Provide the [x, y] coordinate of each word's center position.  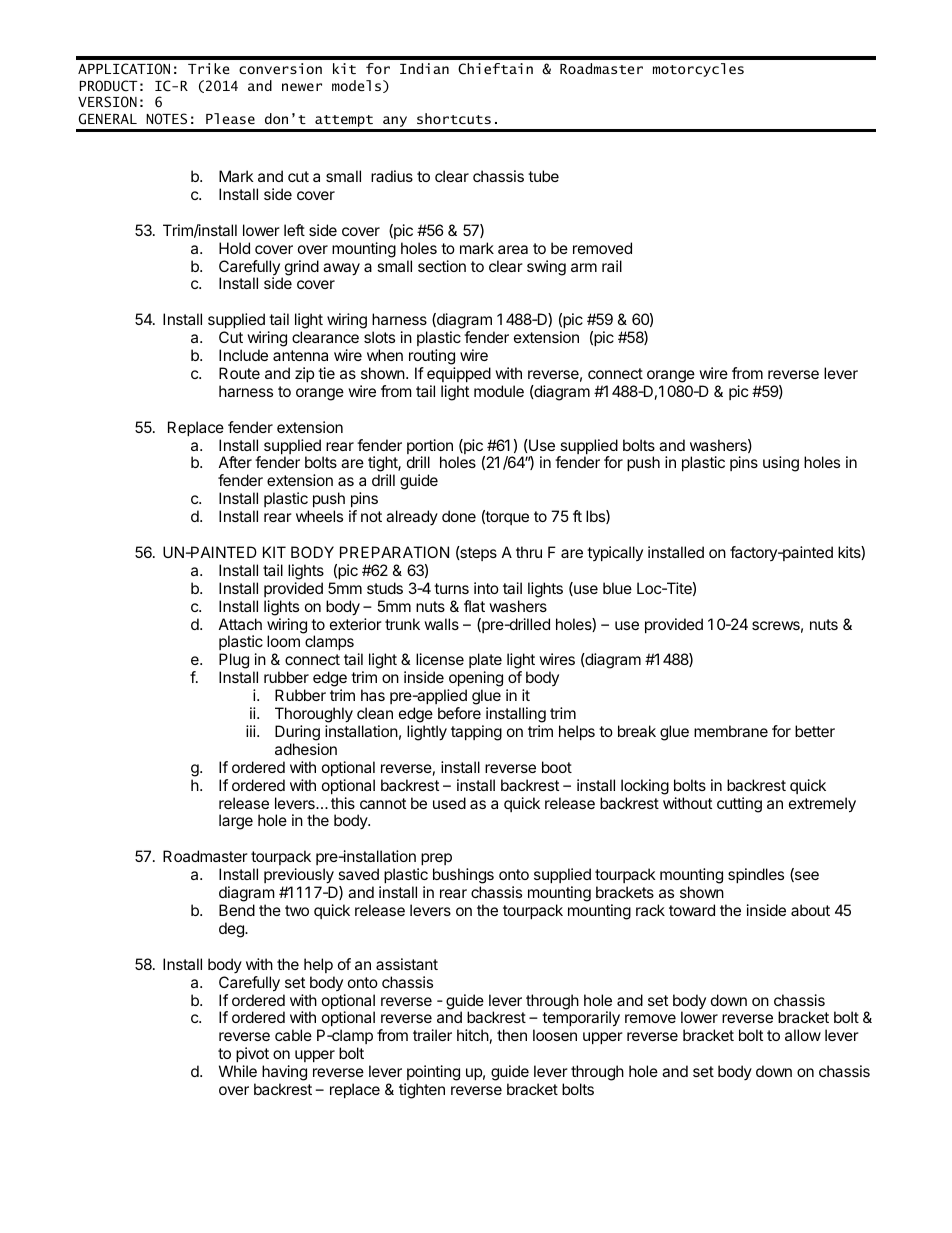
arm [584, 267]
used [449, 803]
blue [617, 588]
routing [432, 357]
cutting [739, 805]
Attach [240, 624]
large [236, 822]
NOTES [166, 119]
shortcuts [454, 118]
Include [243, 355]
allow [803, 1035]
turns [451, 588]
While [238, 1071]
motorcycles [698, 70]
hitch [473, 1035]
